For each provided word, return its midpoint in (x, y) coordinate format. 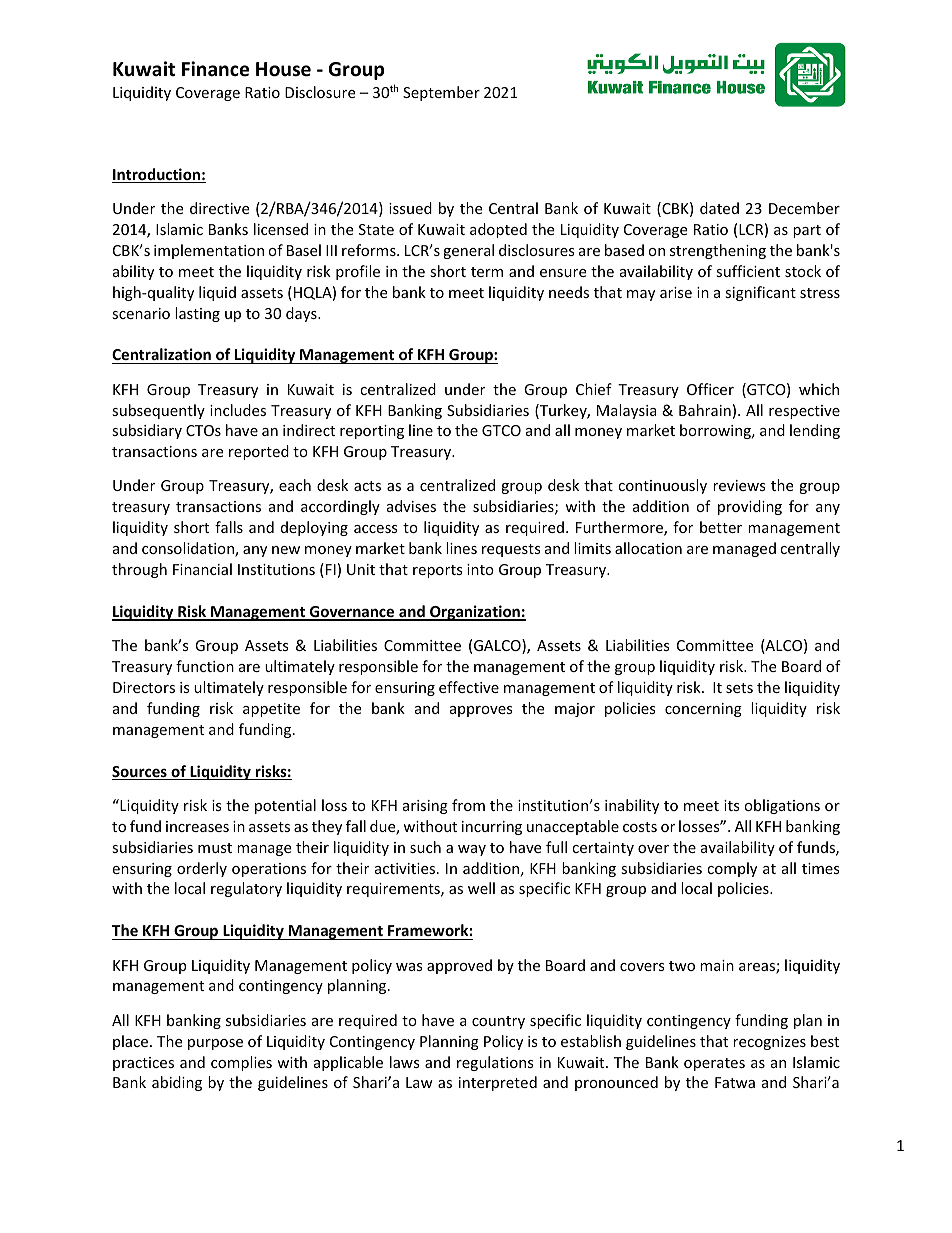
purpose (215, 1044)
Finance (215, 69)
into (480, 569)
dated (719, 208)
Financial (202, 569)
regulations (495, 1063)
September (441, 93)
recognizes (769, 1043)
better (721, 527)
